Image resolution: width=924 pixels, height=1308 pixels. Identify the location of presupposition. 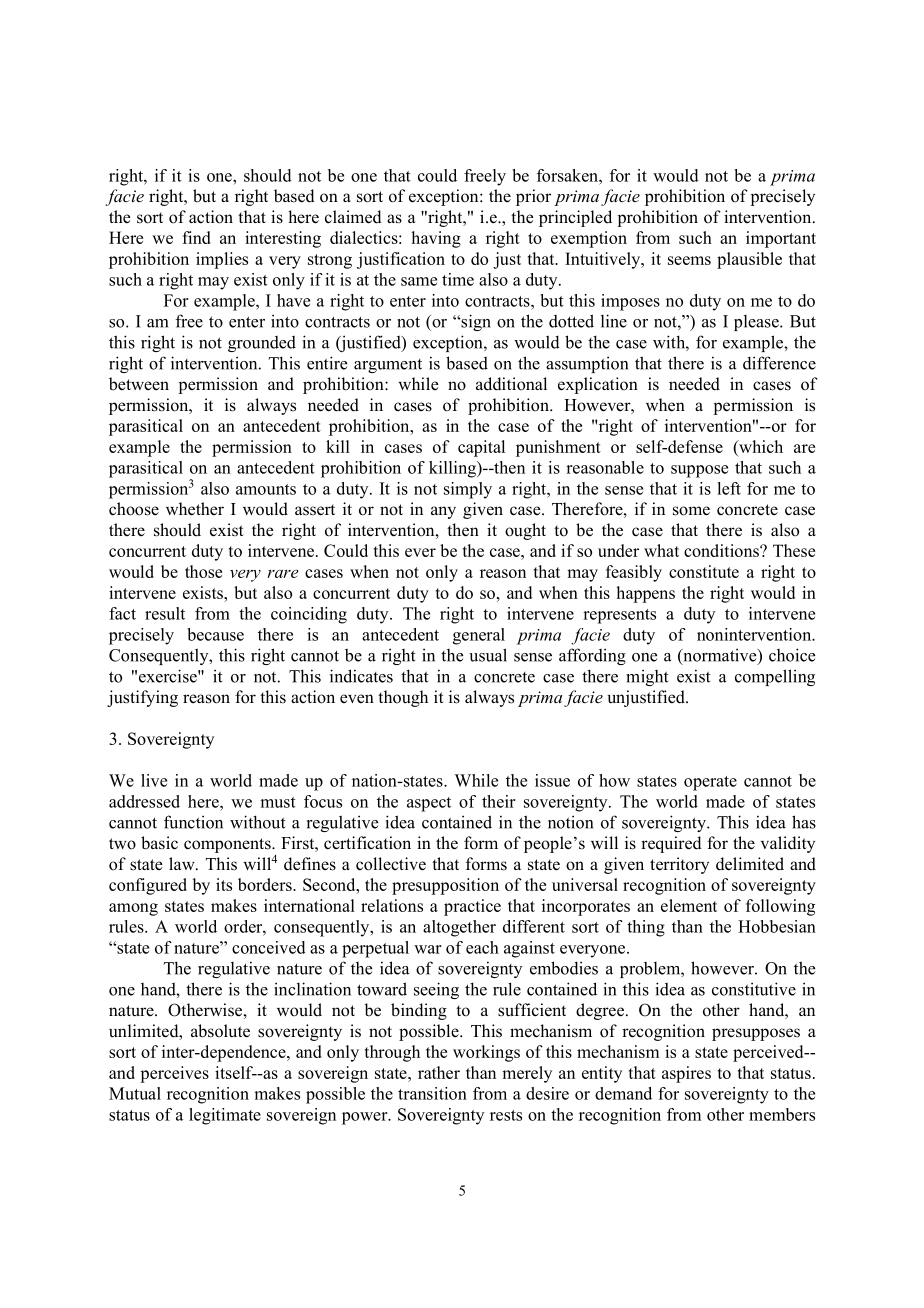
(445, 886).
